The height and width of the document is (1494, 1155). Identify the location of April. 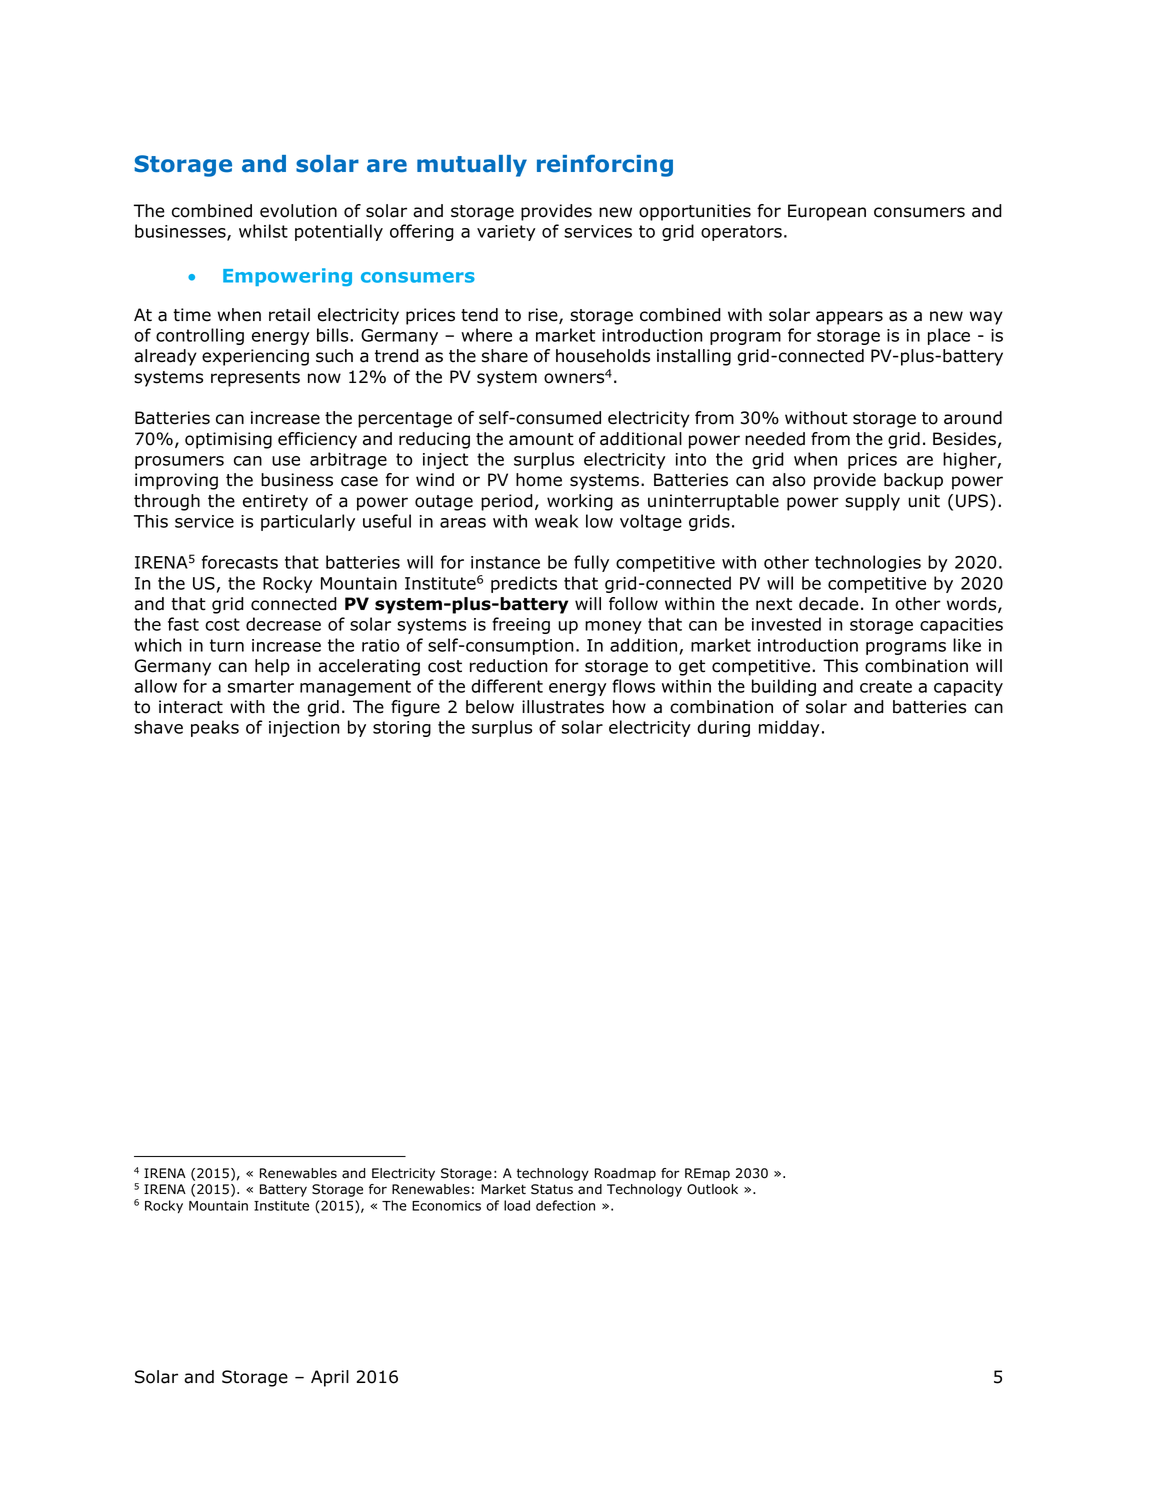
(330, 1378).
